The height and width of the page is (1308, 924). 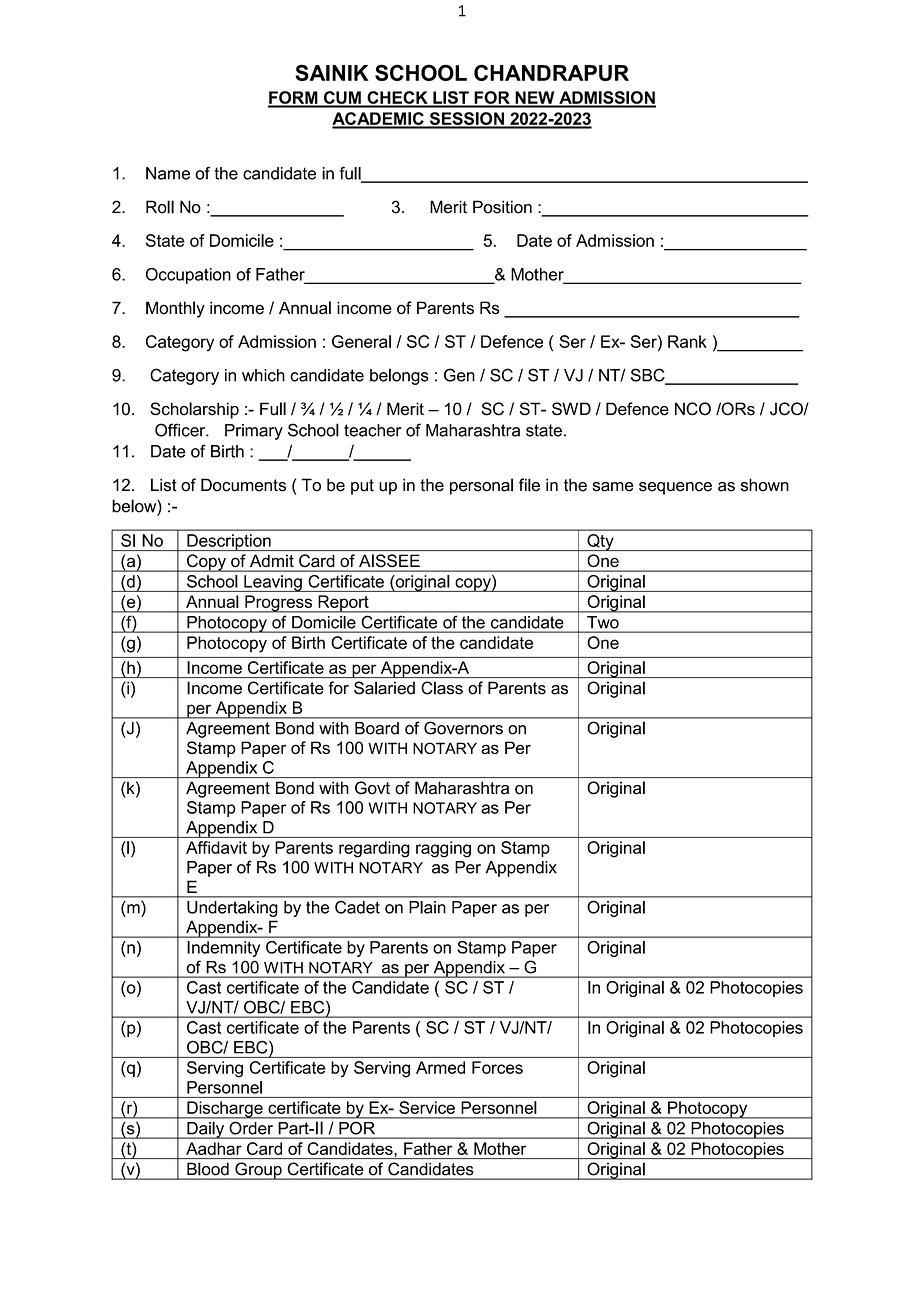 I want to click on Armed, so click(x=440, y=1067).
